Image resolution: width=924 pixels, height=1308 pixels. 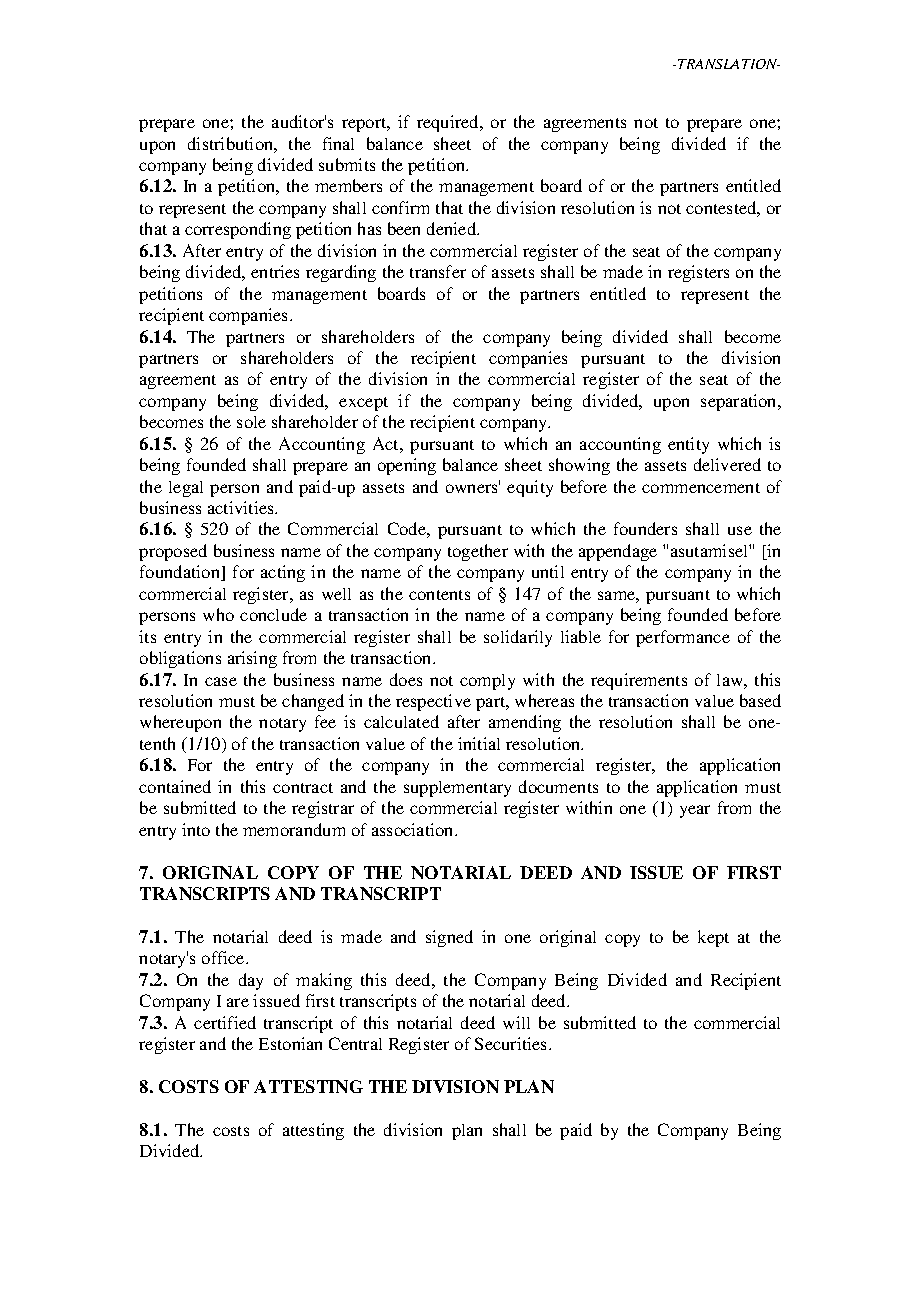 What do you see at coordinates (338, 143) in the screenshot?
I see `final` at bounding box center [338, 143].
